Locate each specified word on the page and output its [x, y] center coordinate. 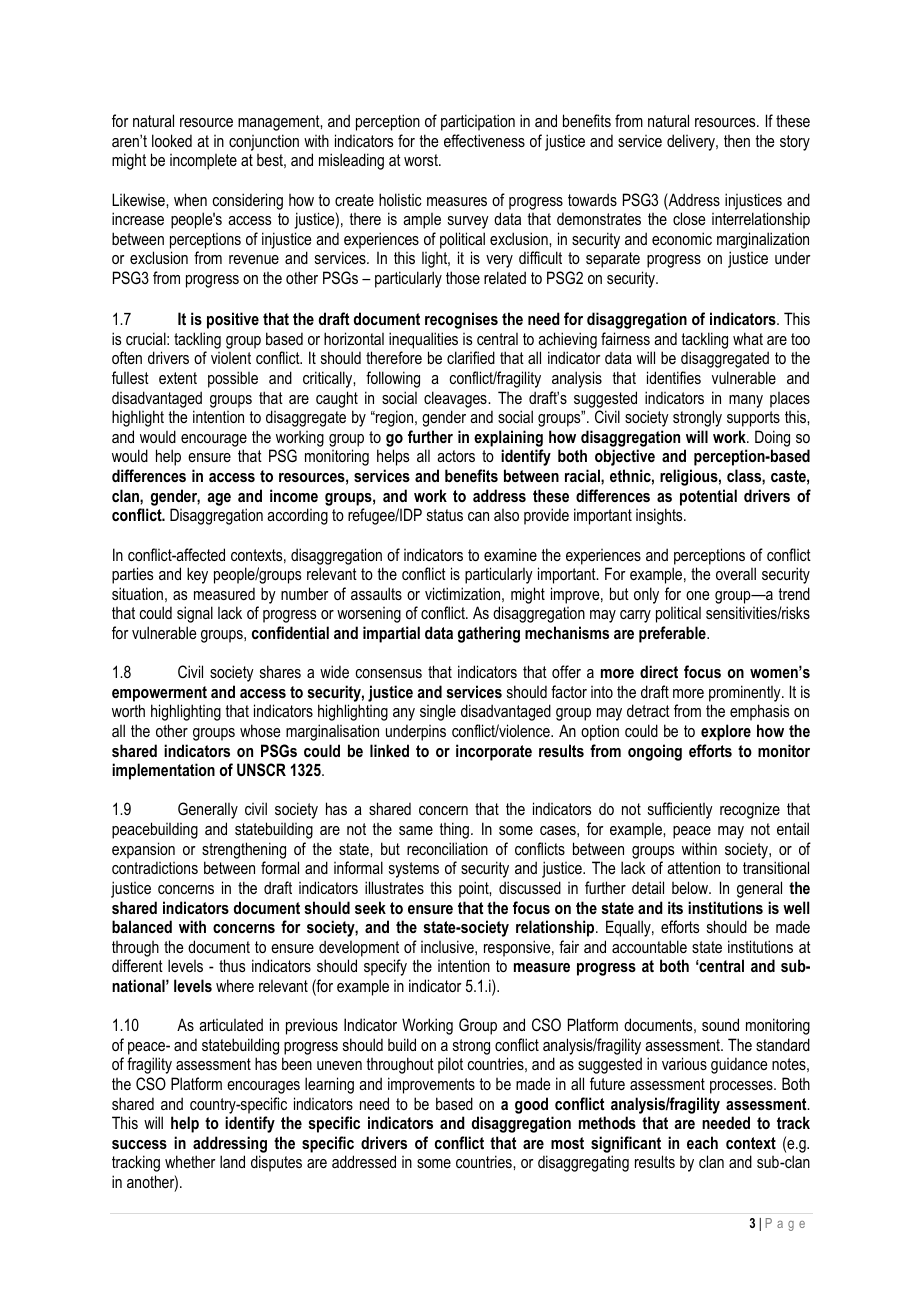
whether [190, 1161]
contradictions [155, 867]
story [795, 143]
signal [195, 614]
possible [233, 379]
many [746, 401]
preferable [673, 634]
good [531, 1105]
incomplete [203, 162]
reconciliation [447, 848]
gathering [489, 634]
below [691, 887]
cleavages [456, 399]
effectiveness [484, 140]
